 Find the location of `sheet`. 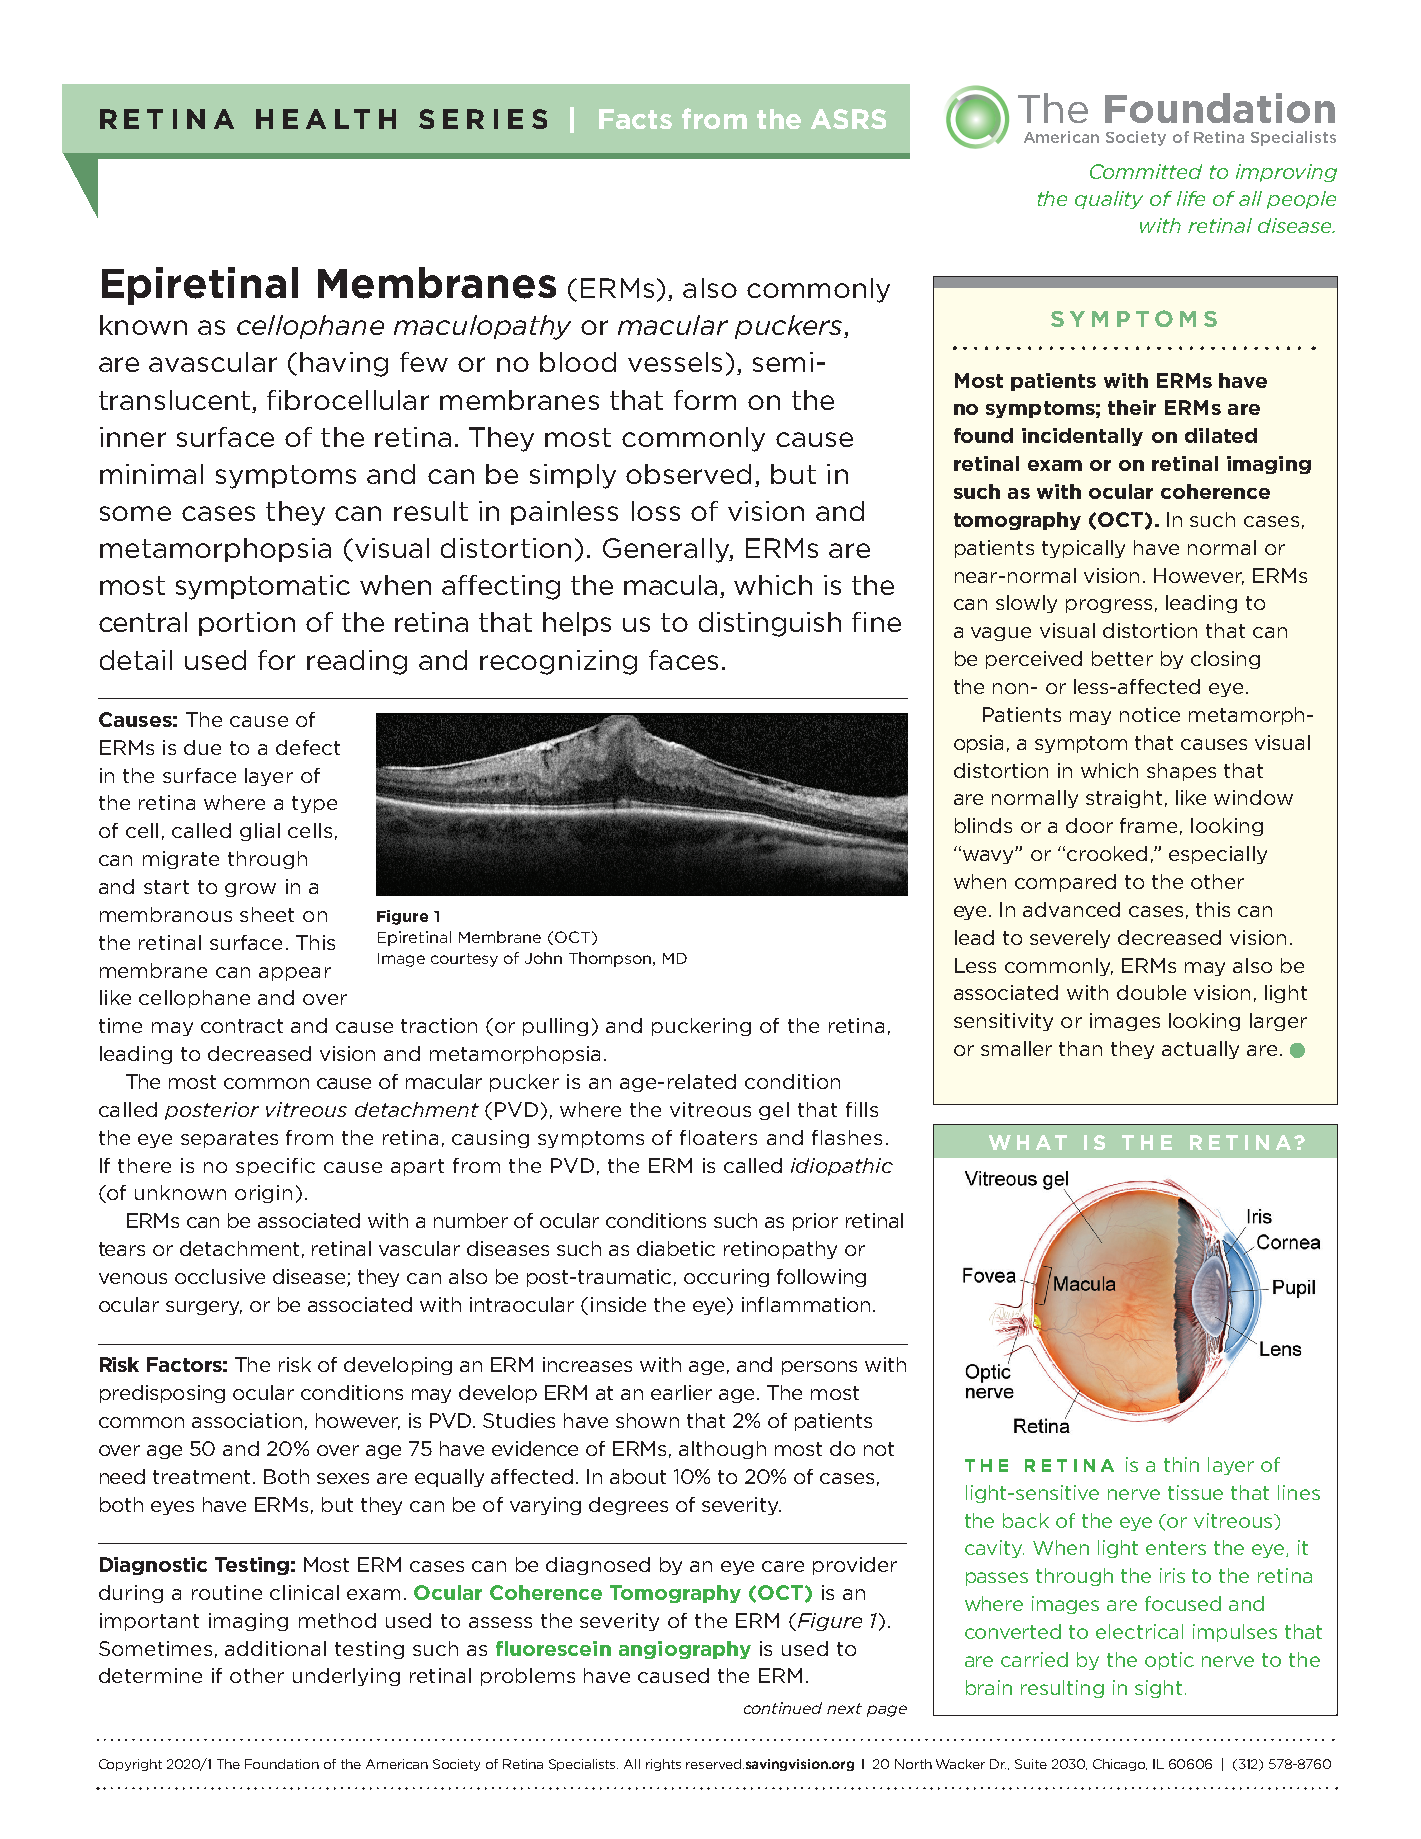

sheet is located at coordinates (267, 914).
